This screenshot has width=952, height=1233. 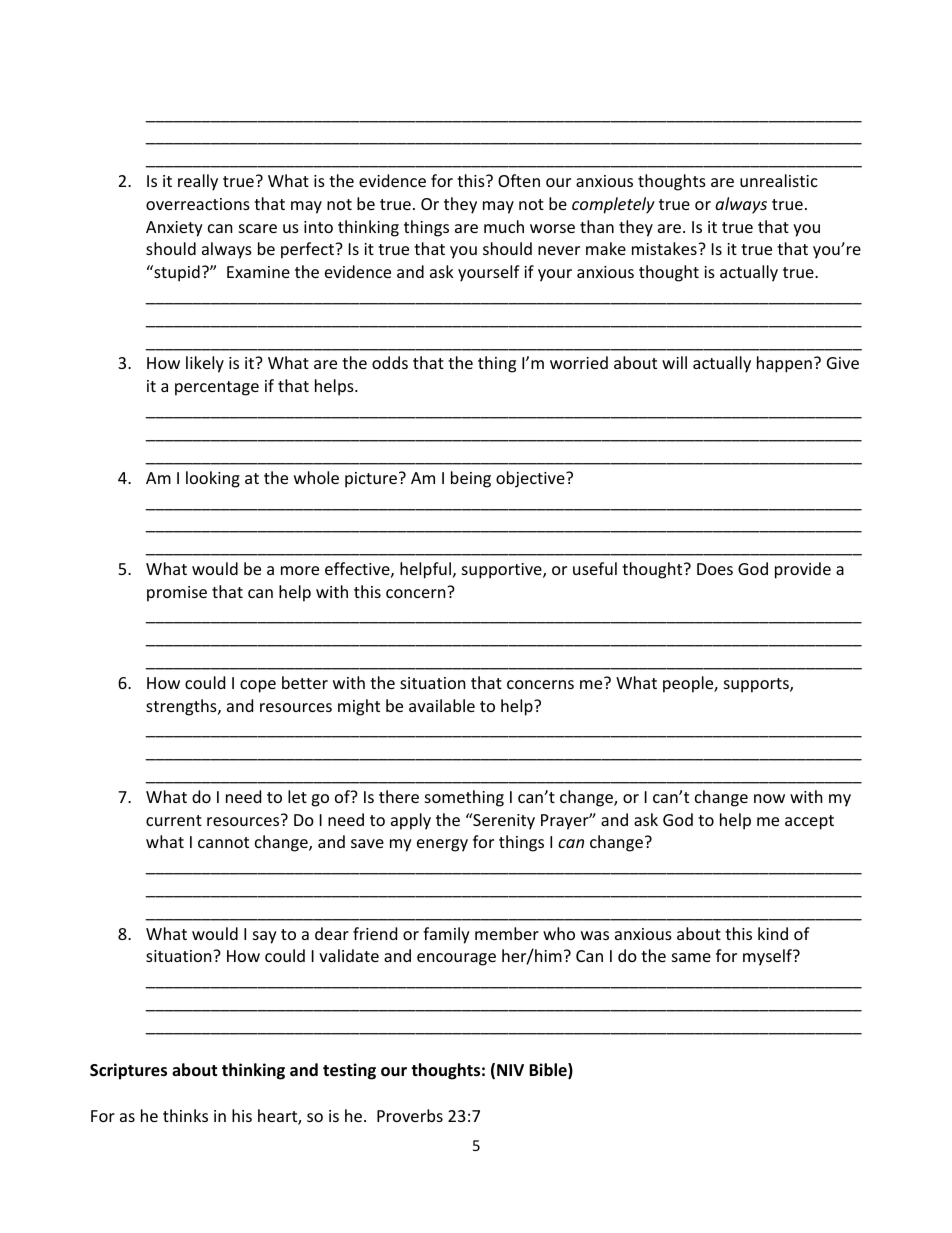 I want to click on strengths, so click(x=182, y=707).
